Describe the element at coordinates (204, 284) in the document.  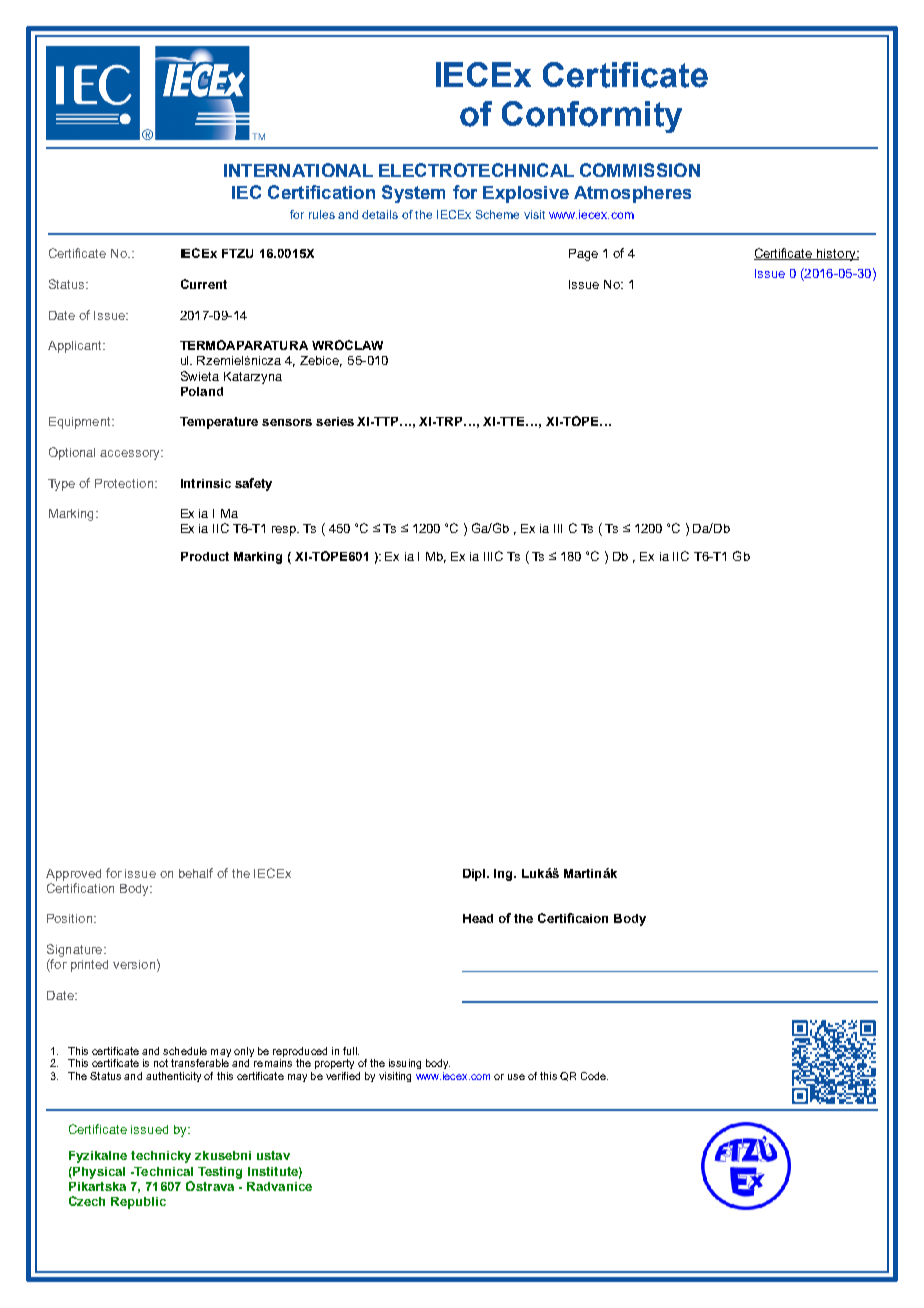
I see `Current` at that location.
